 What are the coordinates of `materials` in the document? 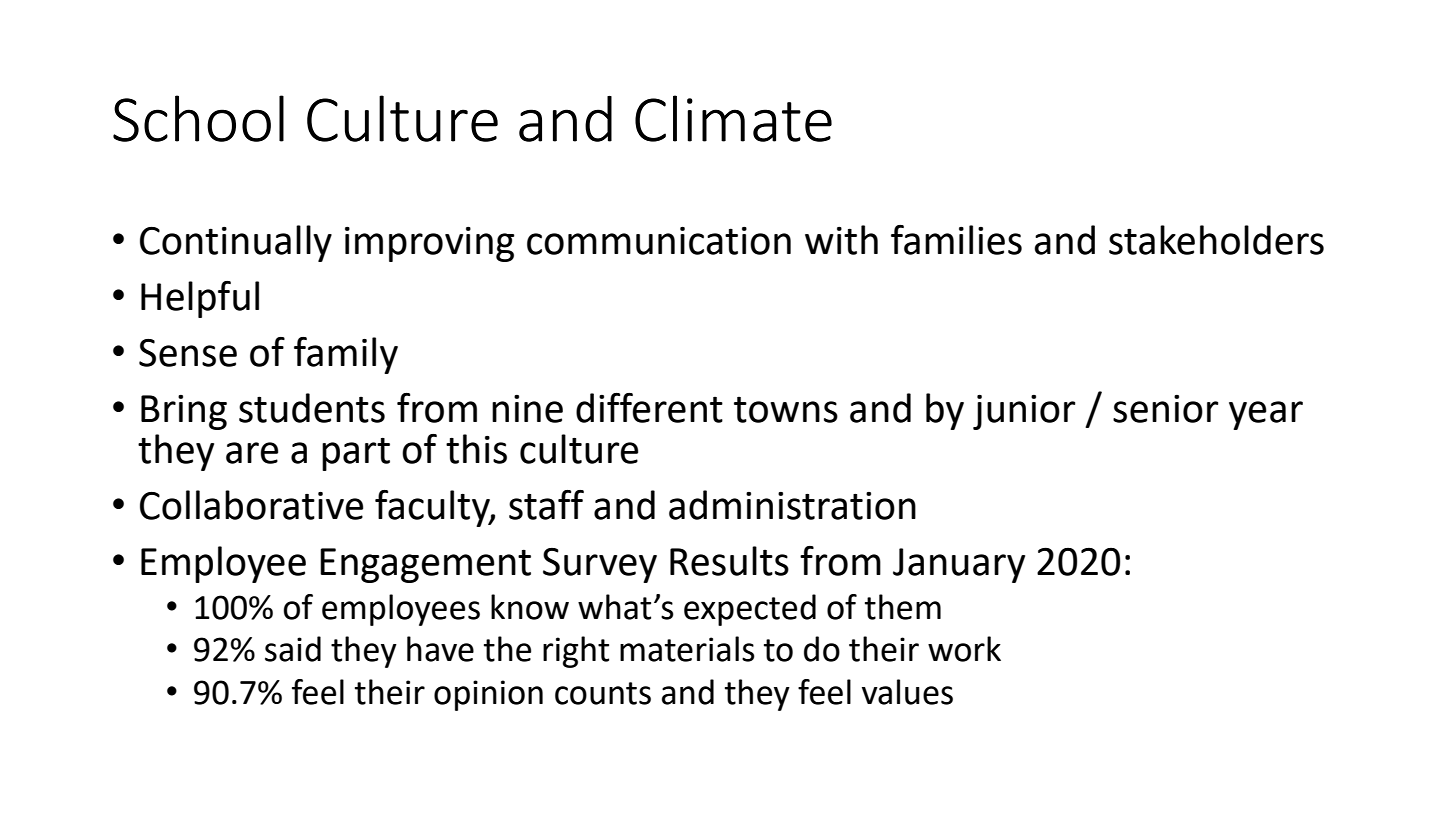 It's located at (687, 649).
